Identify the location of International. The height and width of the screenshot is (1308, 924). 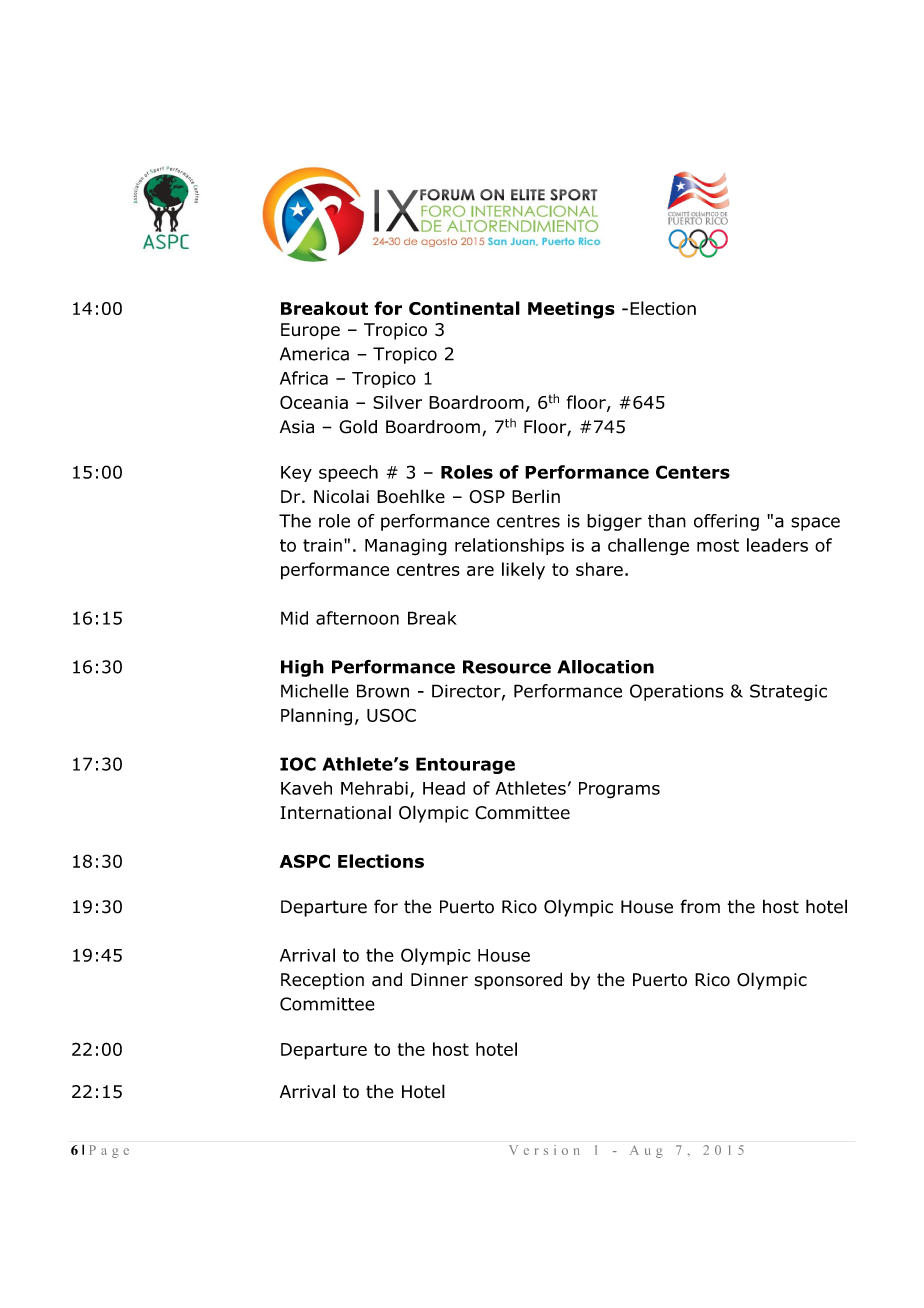
(335, 812).
